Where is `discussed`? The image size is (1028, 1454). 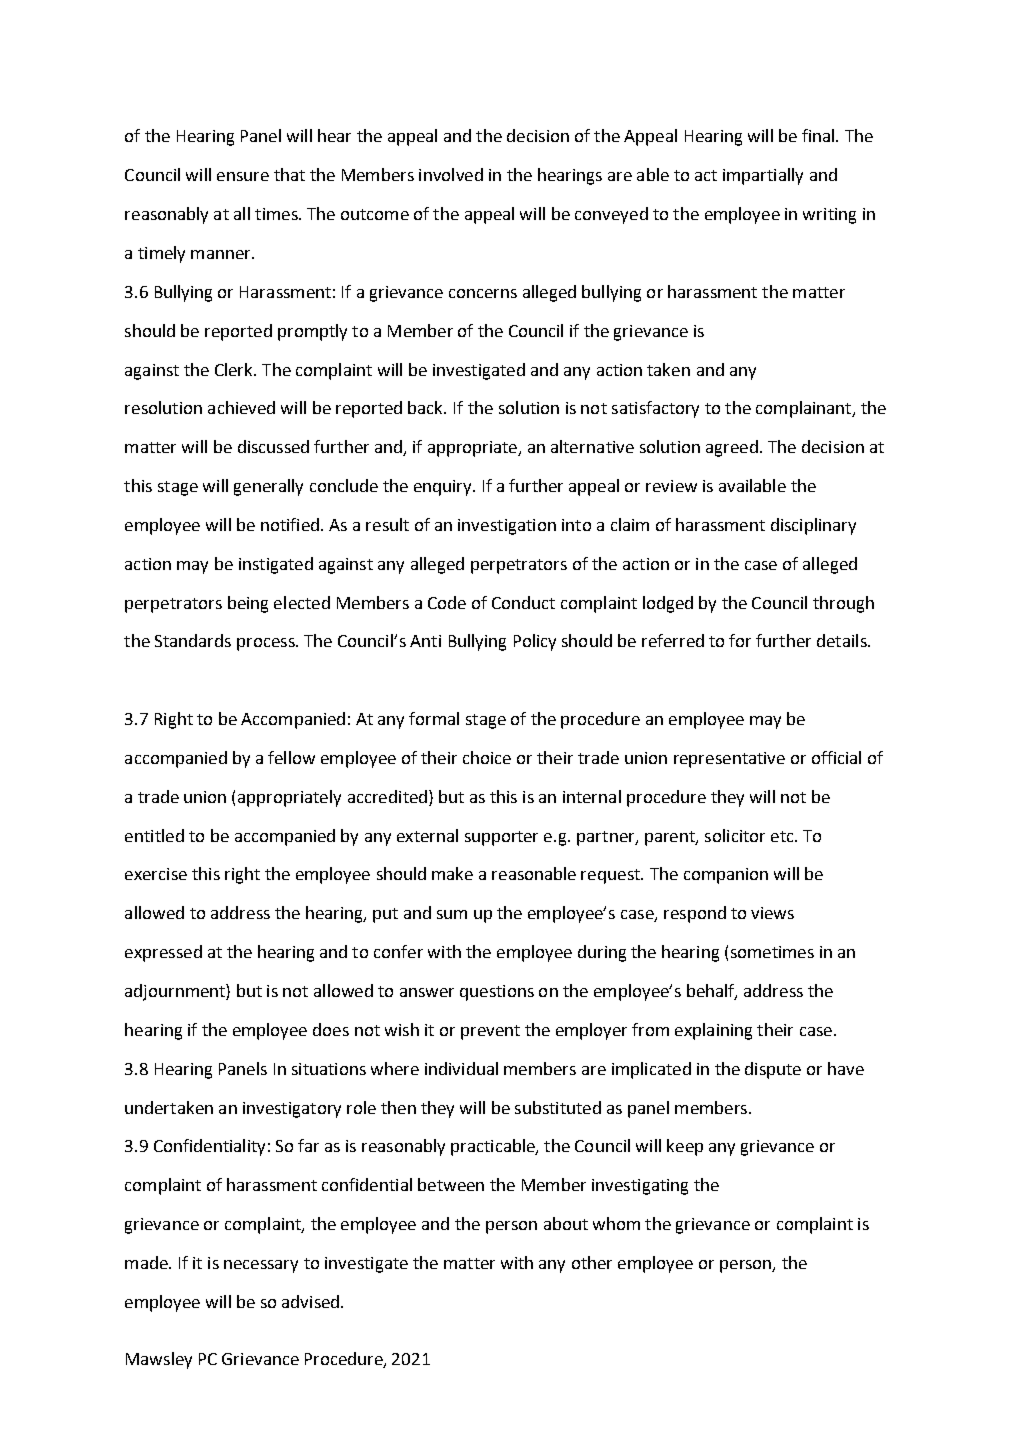
discussed is located at coordinates (273, 446).
